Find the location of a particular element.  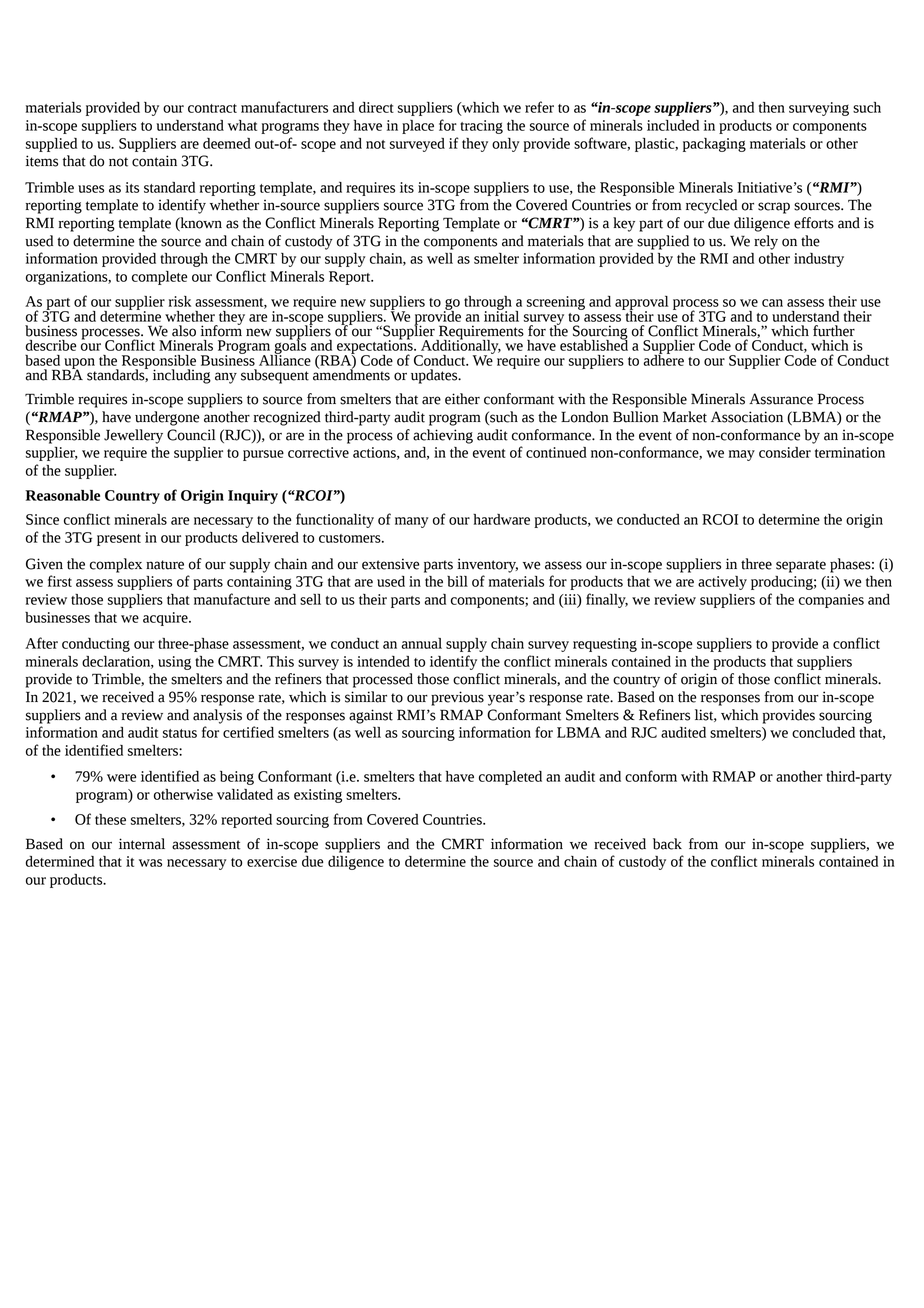

back is located at coordinates (667, 844).
